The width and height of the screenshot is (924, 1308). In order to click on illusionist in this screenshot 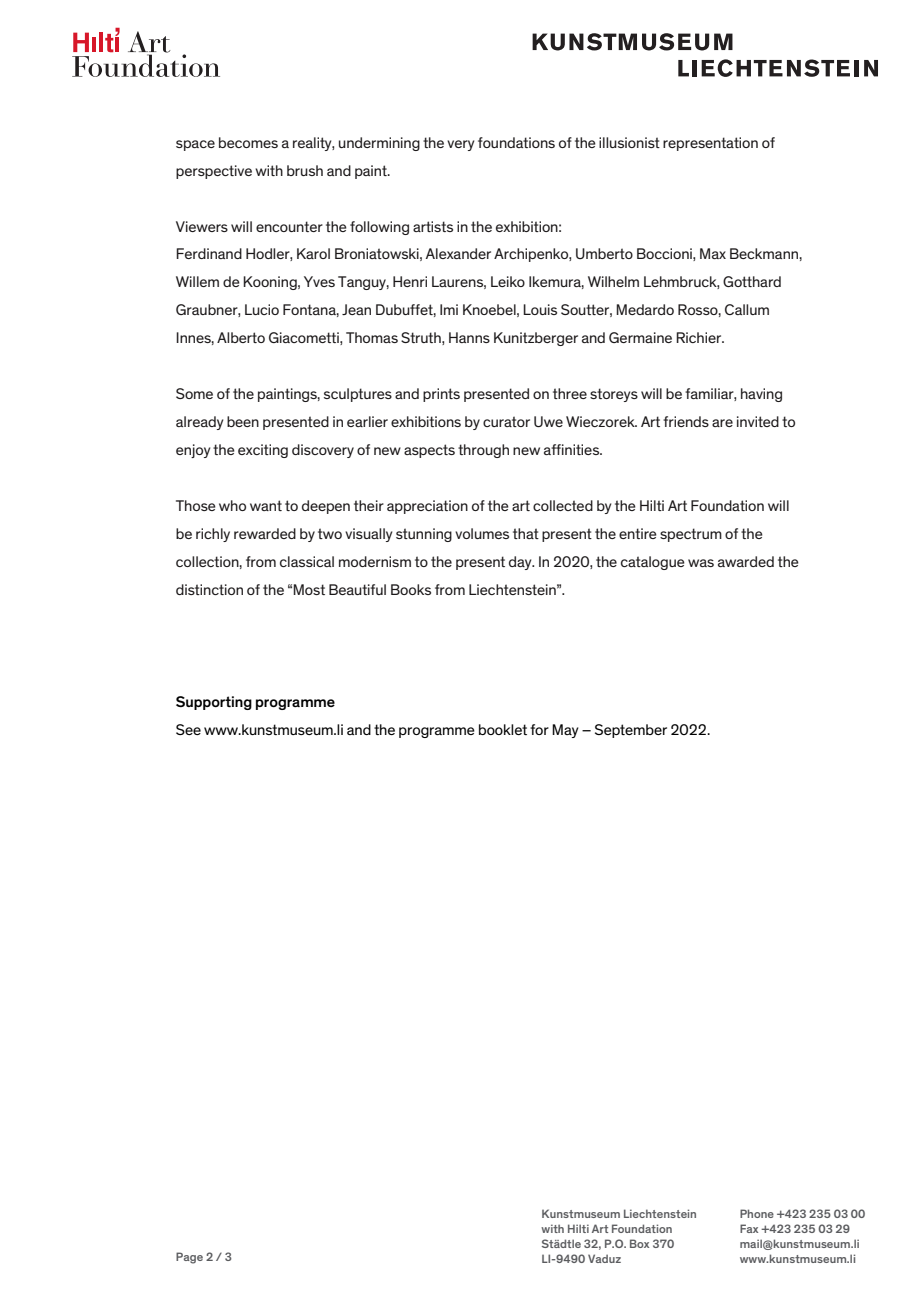, I will do `click(629, 142)`.
